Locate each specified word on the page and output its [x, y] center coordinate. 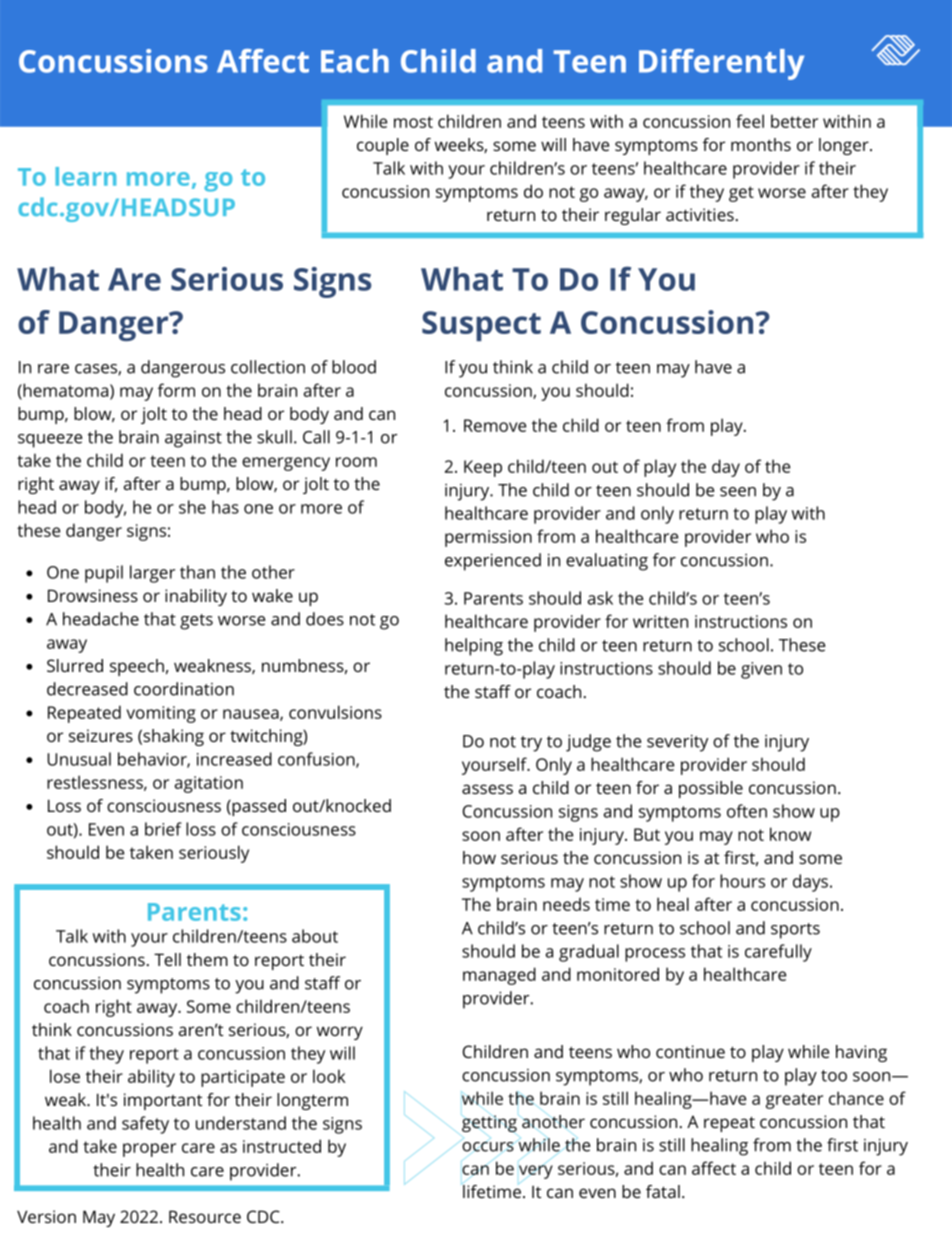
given [761, 670]
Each [355, 61]
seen [738, 492]
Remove [495, 425]
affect [714, 1168]
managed [499, 976]
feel [750, 121]
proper [149, 1150]
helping [474, 647]
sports [795, 931]
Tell [167, 959]
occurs [488, 1147]
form [176, 390]
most [413, 122]
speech [137, 667]
